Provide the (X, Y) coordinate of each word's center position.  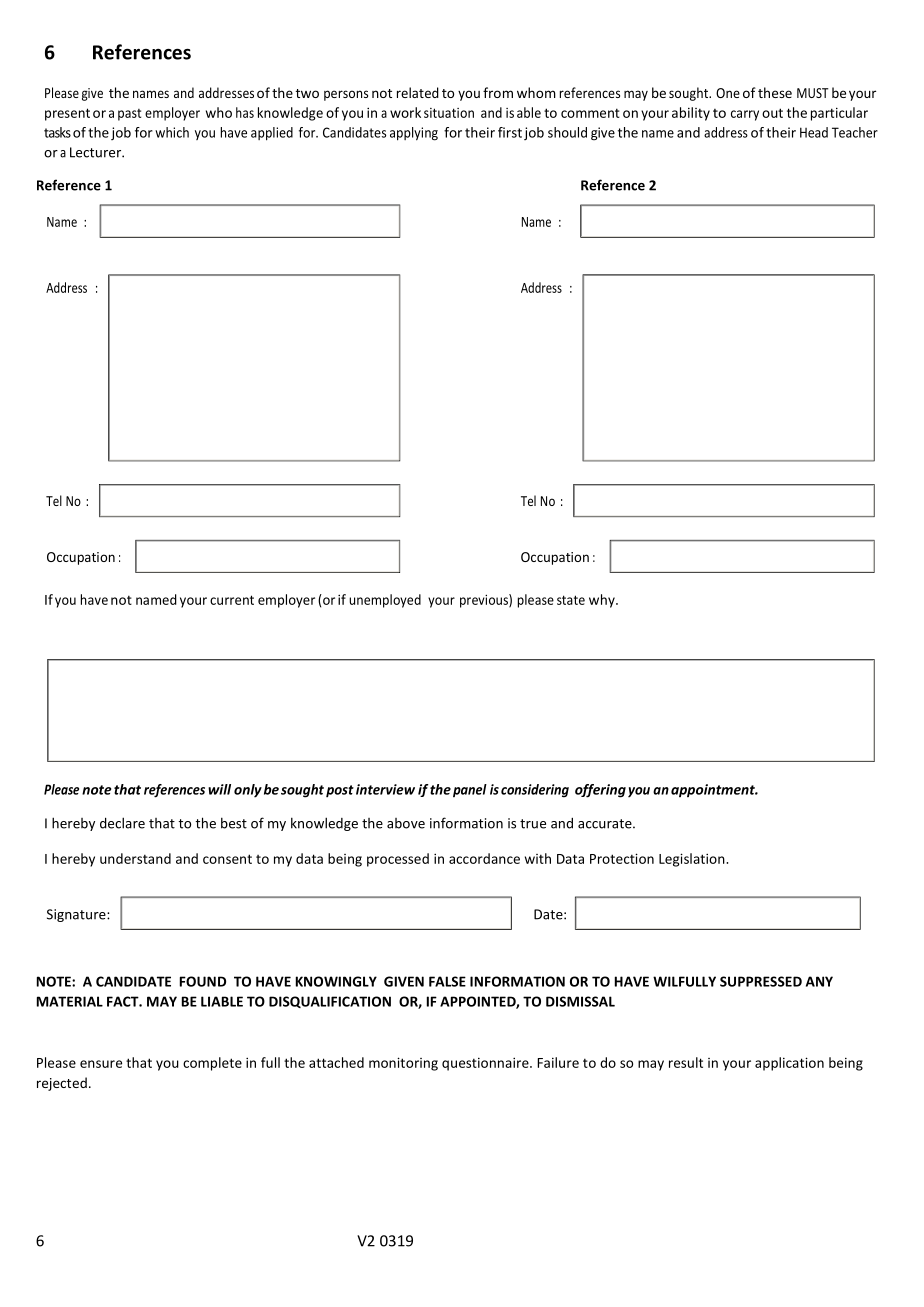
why (603, 601)
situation (449, 113)
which (172, 132)
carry (745, 115)
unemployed (385, 601)
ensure (101, 1064)
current (232, 600)
